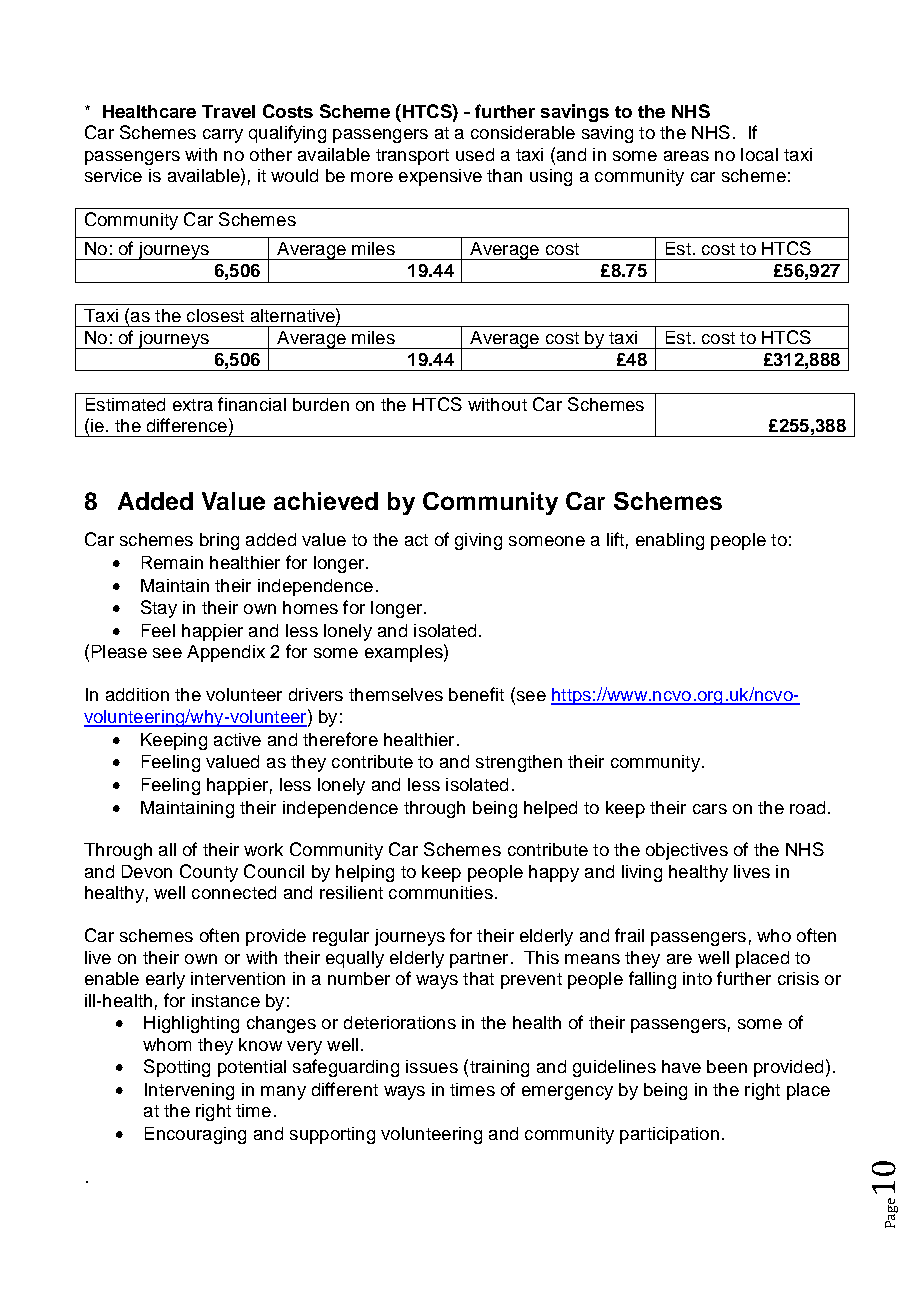 The height and width of the screenshot is (1308, 924). What do you see at coordinates (759, 154) in the screenshot?
I see `local` at bounding box center [759, 154].
